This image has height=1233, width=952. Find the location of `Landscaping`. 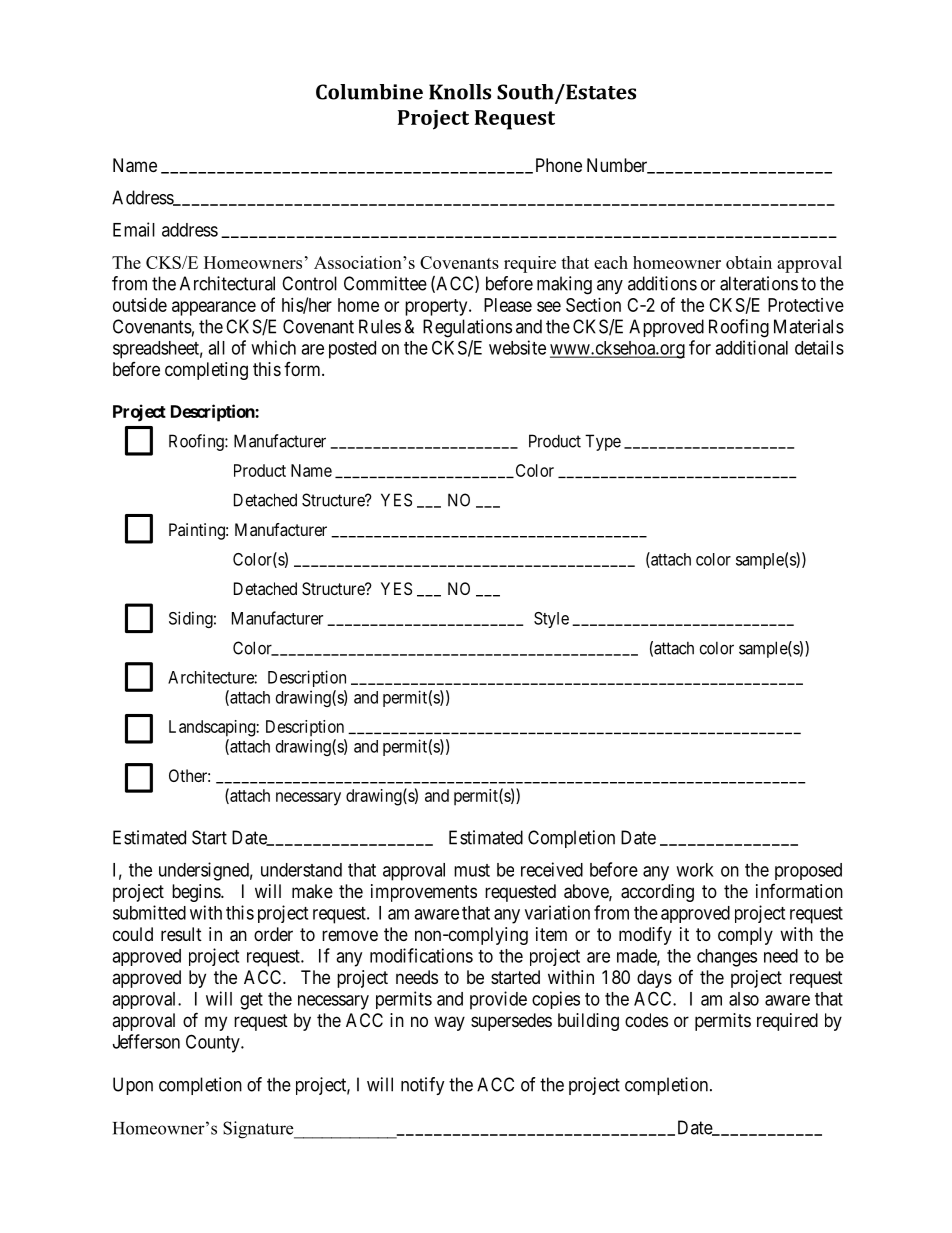

Landscaping is located at coordinates (213, 728).
